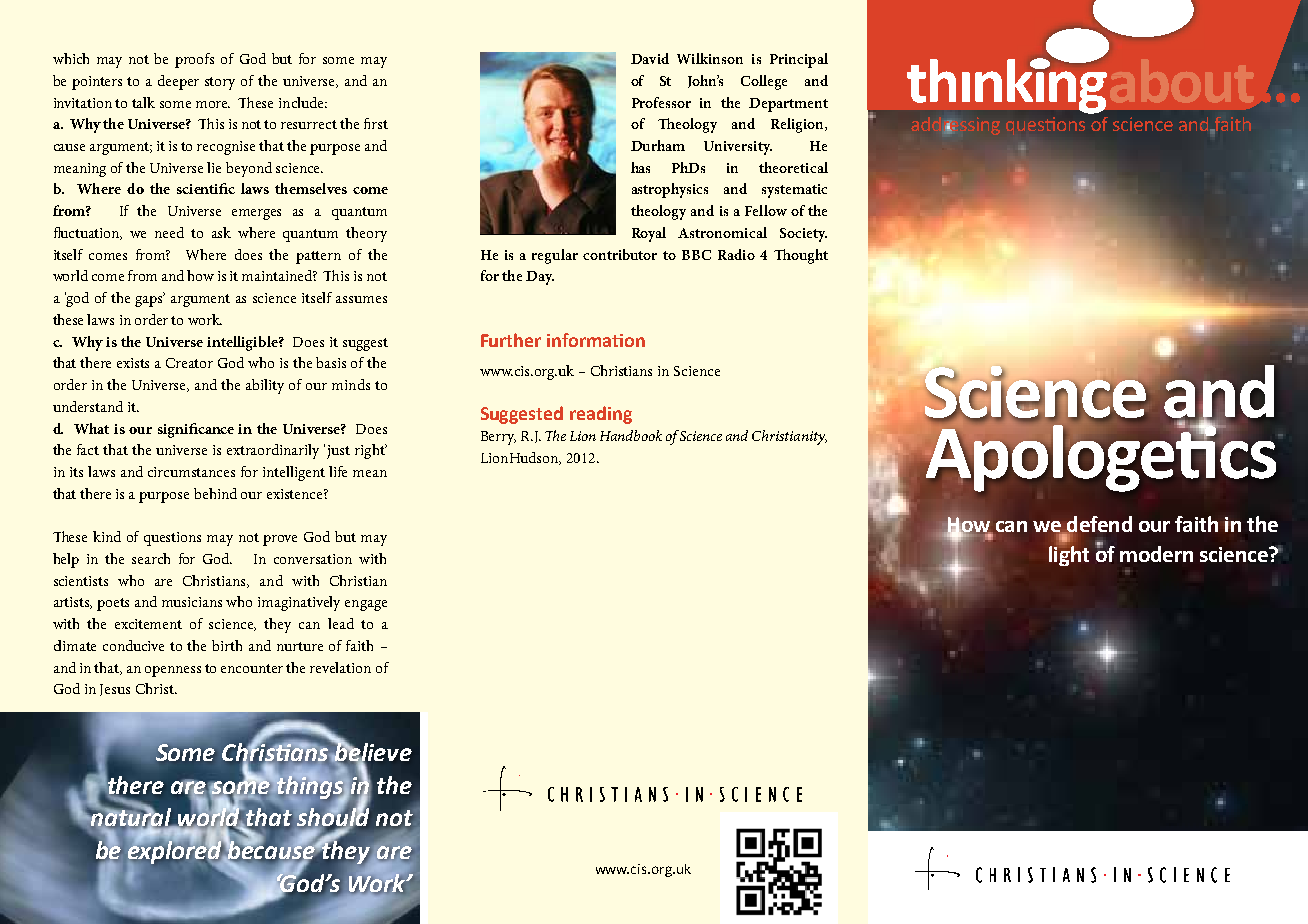 The width and height of the screenshot is (1308, 924). I want to click on information, so click(596, 340).
